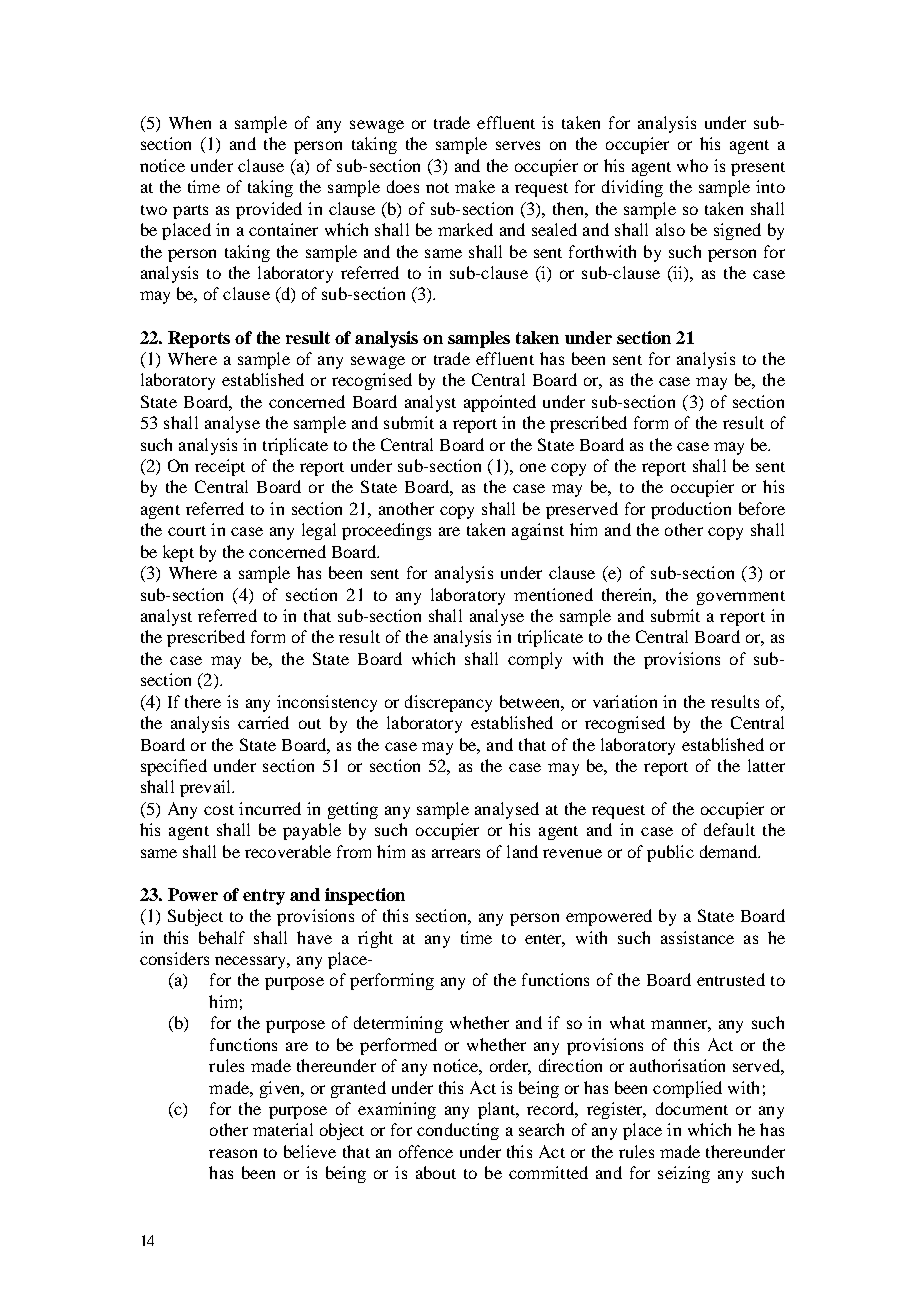 The height and width of the page is (1308, 924). Describe the element at coordinates (233, 1153) in the page. I see `reason` at that location.
